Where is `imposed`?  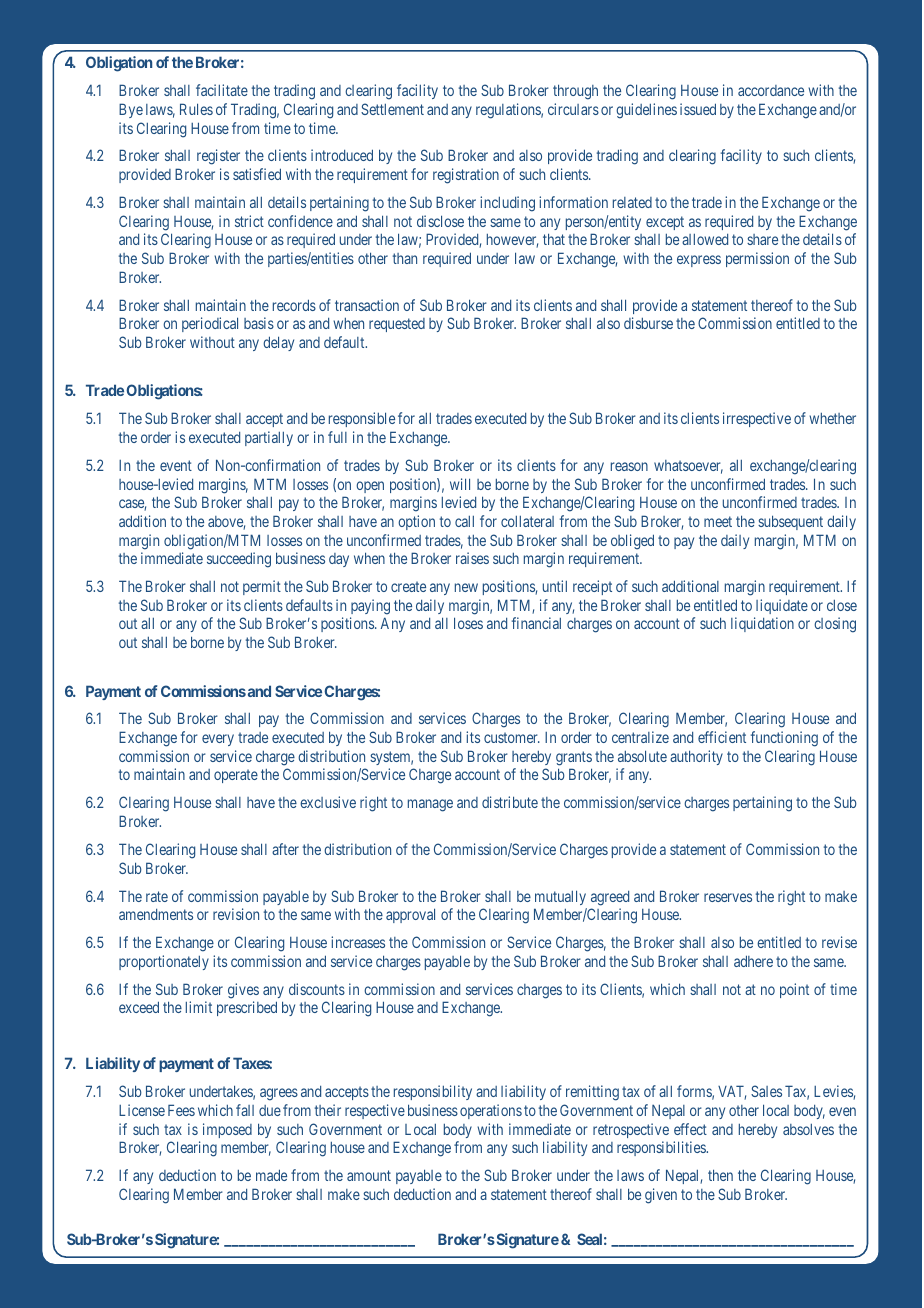 imposed is located at coordinates (227, 1130).
